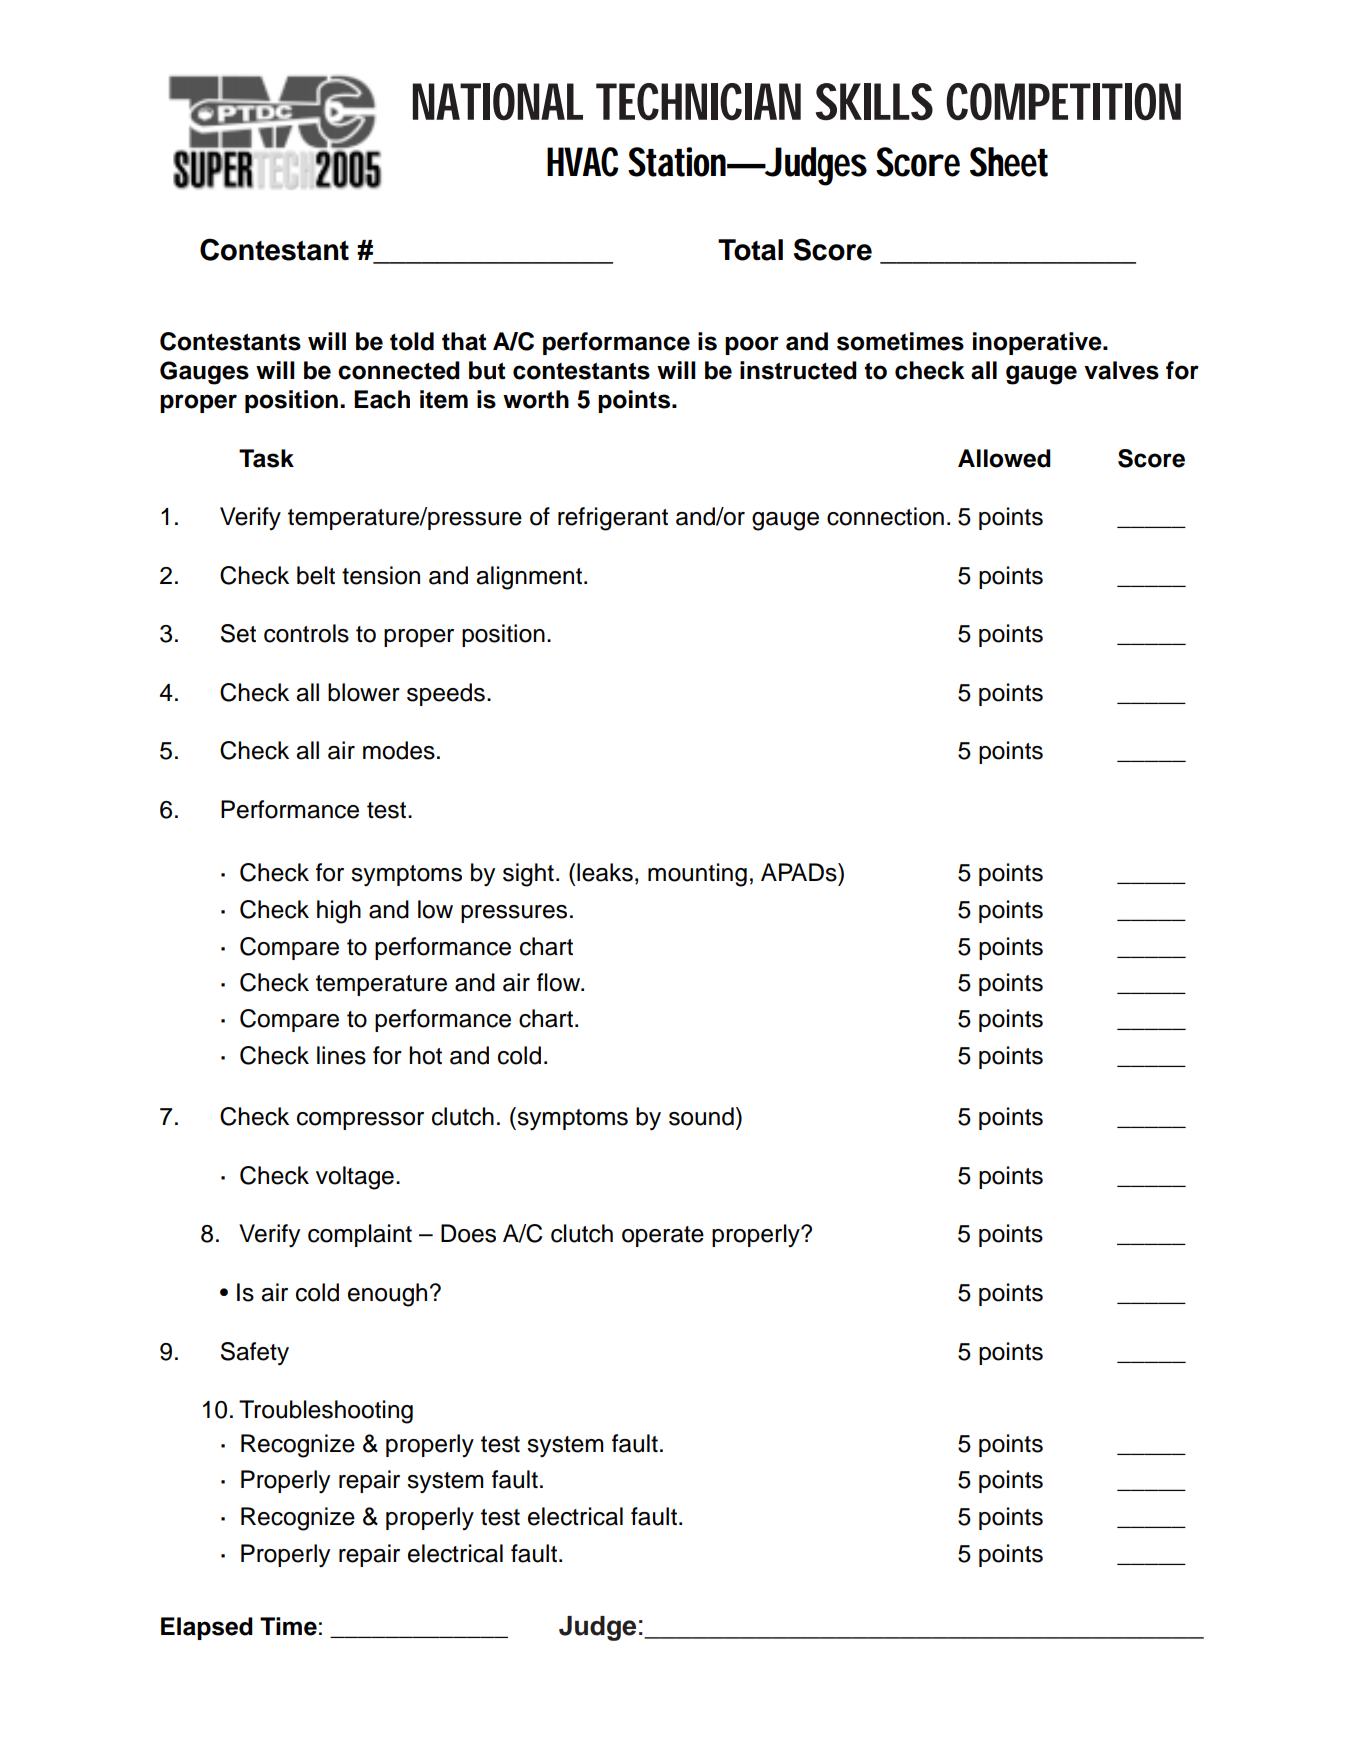 The width and height of the image is (1357, 1756). I want to click on sound, so click(701, 1116).
